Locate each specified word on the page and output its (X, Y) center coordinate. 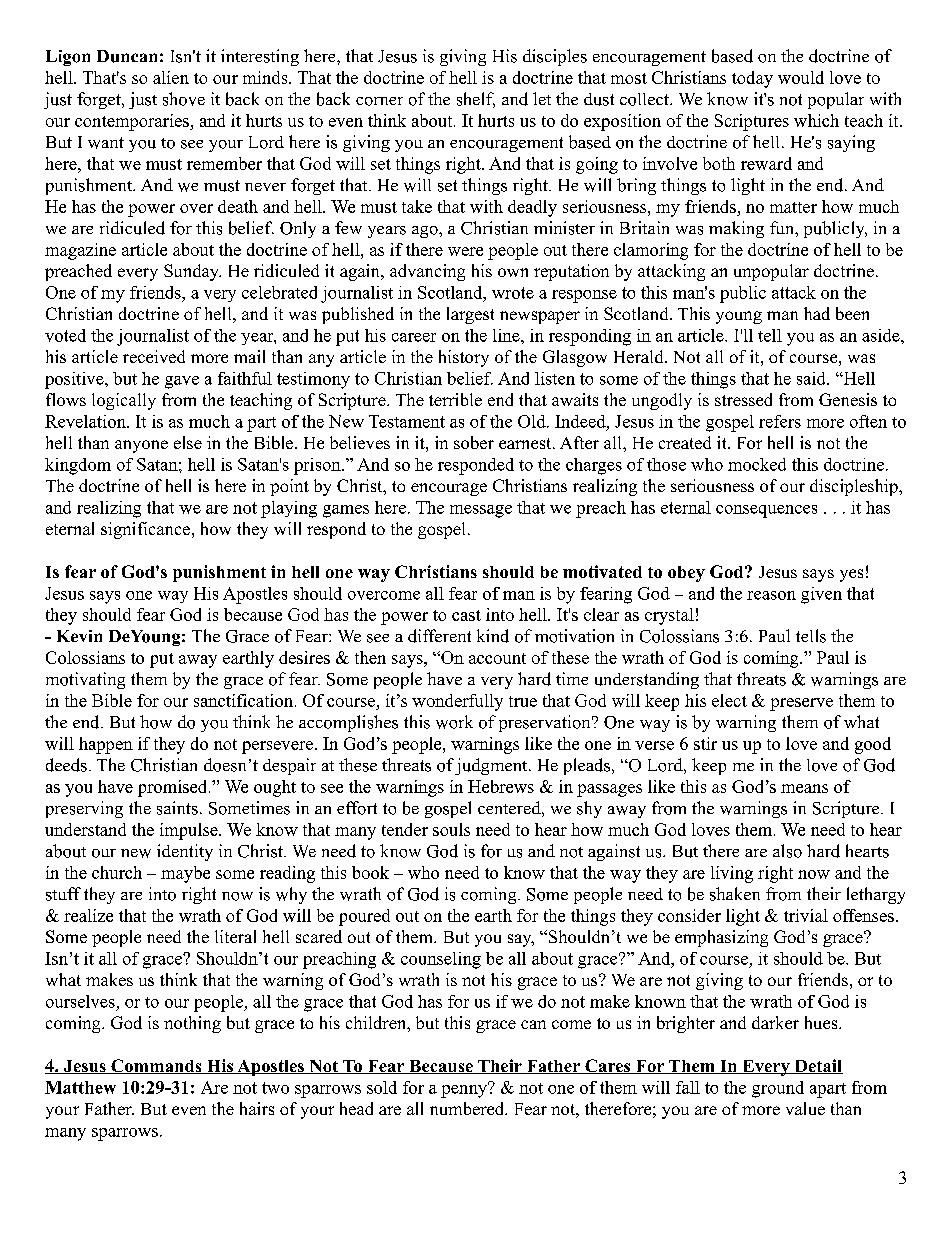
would (801, 77)
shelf (476, 100)
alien (171, 77)
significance (145, 530)
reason (771, 595)
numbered (468, 1108)
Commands (156, 1066)
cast (466, 615)
